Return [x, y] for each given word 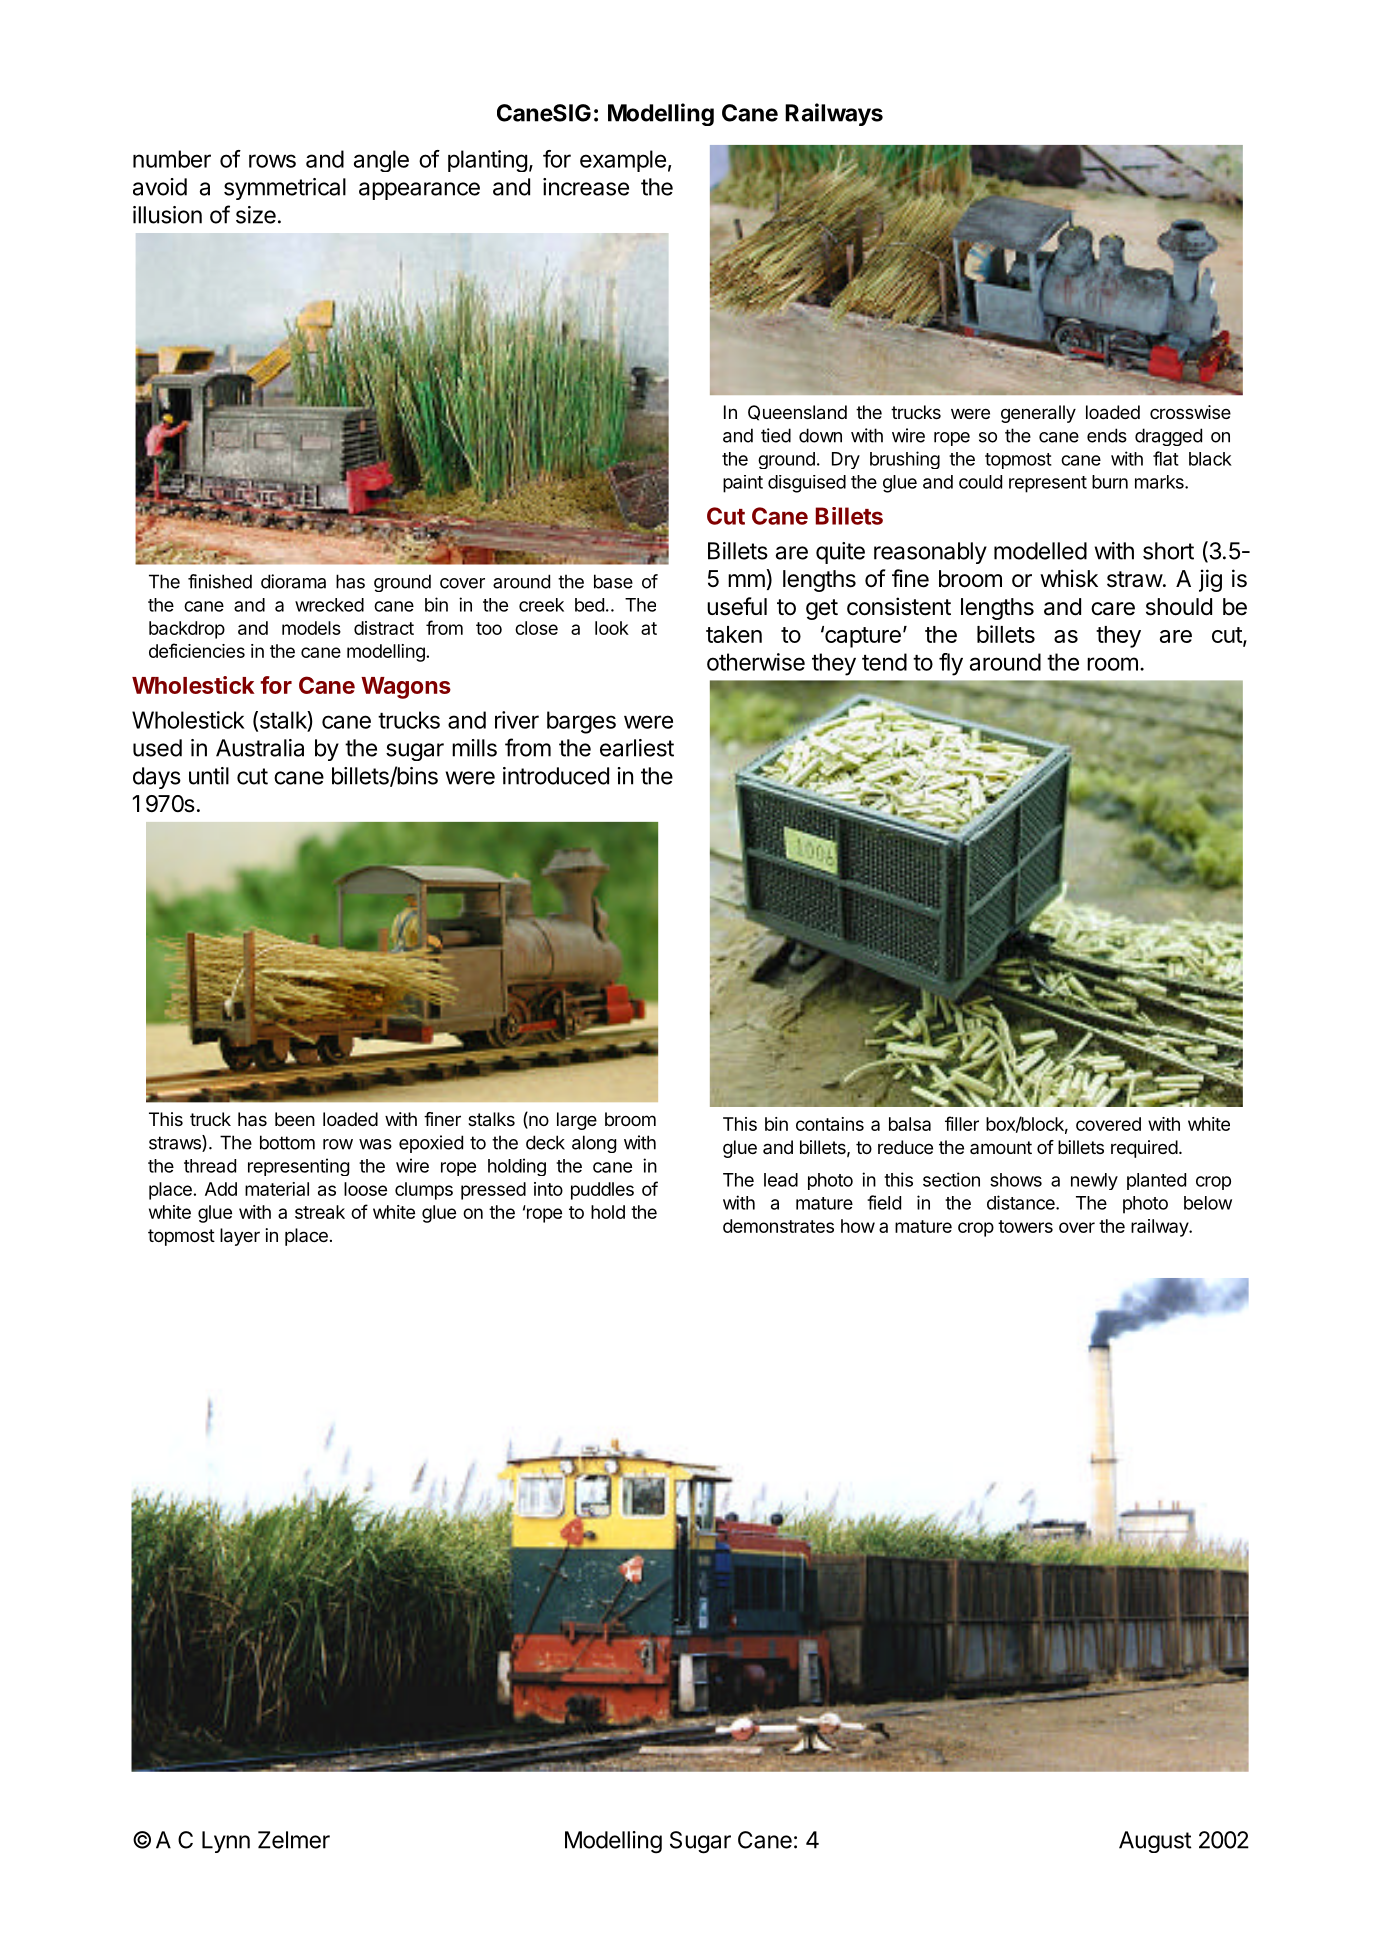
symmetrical [285, 189]
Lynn [226, 1842]
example [623, 161]
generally [1038, 414]
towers [1025, 1226]
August [1155, 1842]
